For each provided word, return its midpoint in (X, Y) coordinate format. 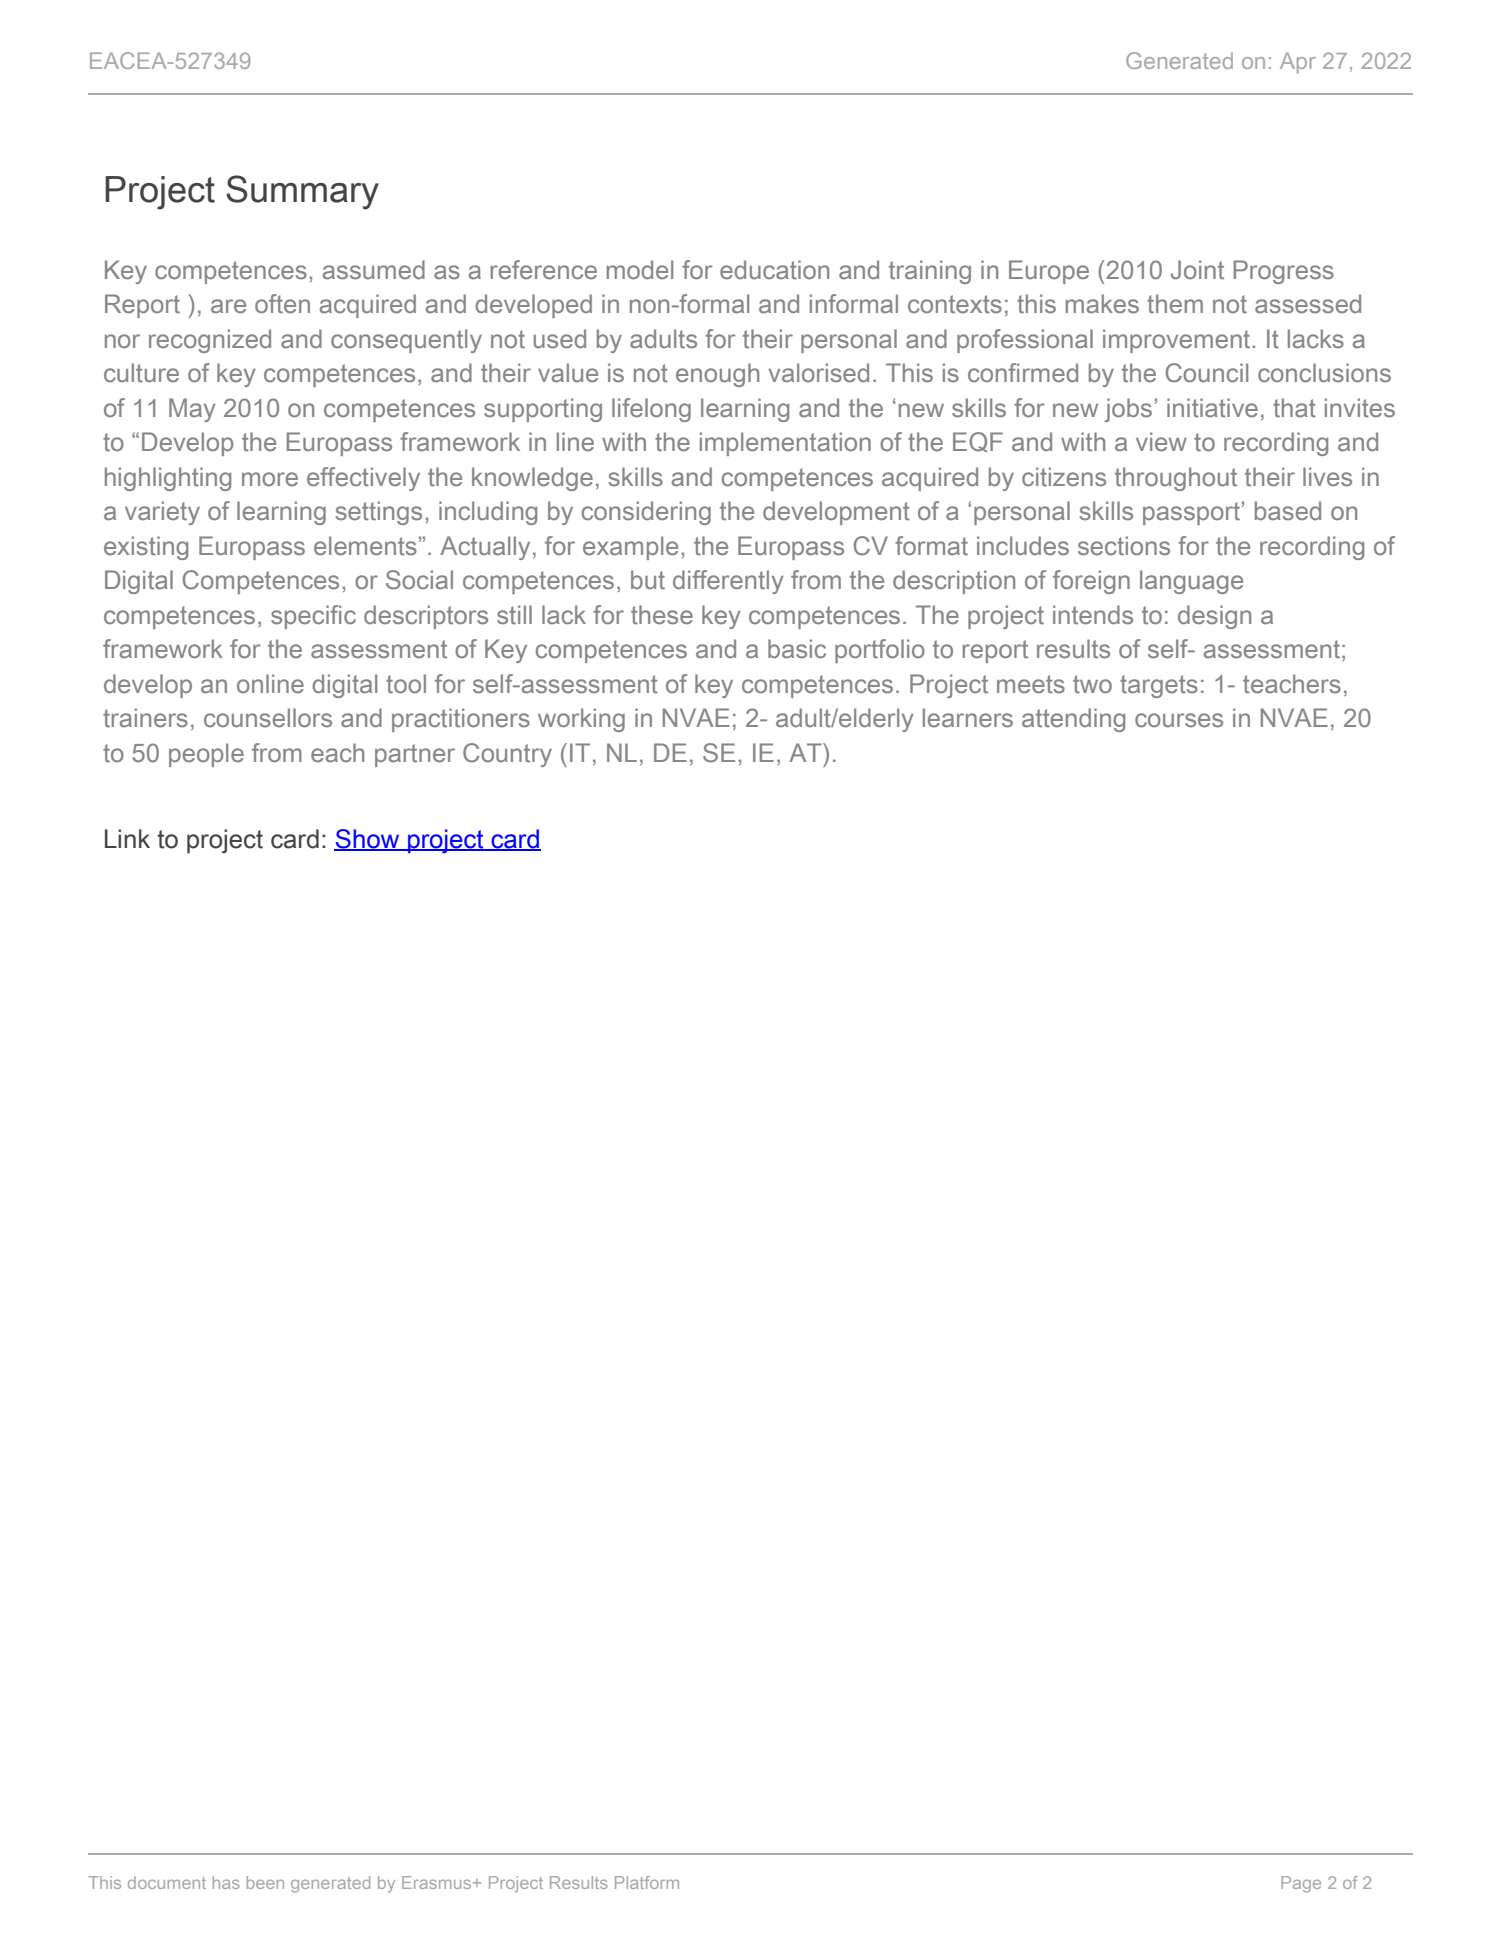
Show (368, 840)
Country (507, 755)
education (774, 270)
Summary (302, 192)
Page (1301, 1884)
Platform (647, 1882)
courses (1179, 720)
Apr (1298, 63)
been (265, 1882)
